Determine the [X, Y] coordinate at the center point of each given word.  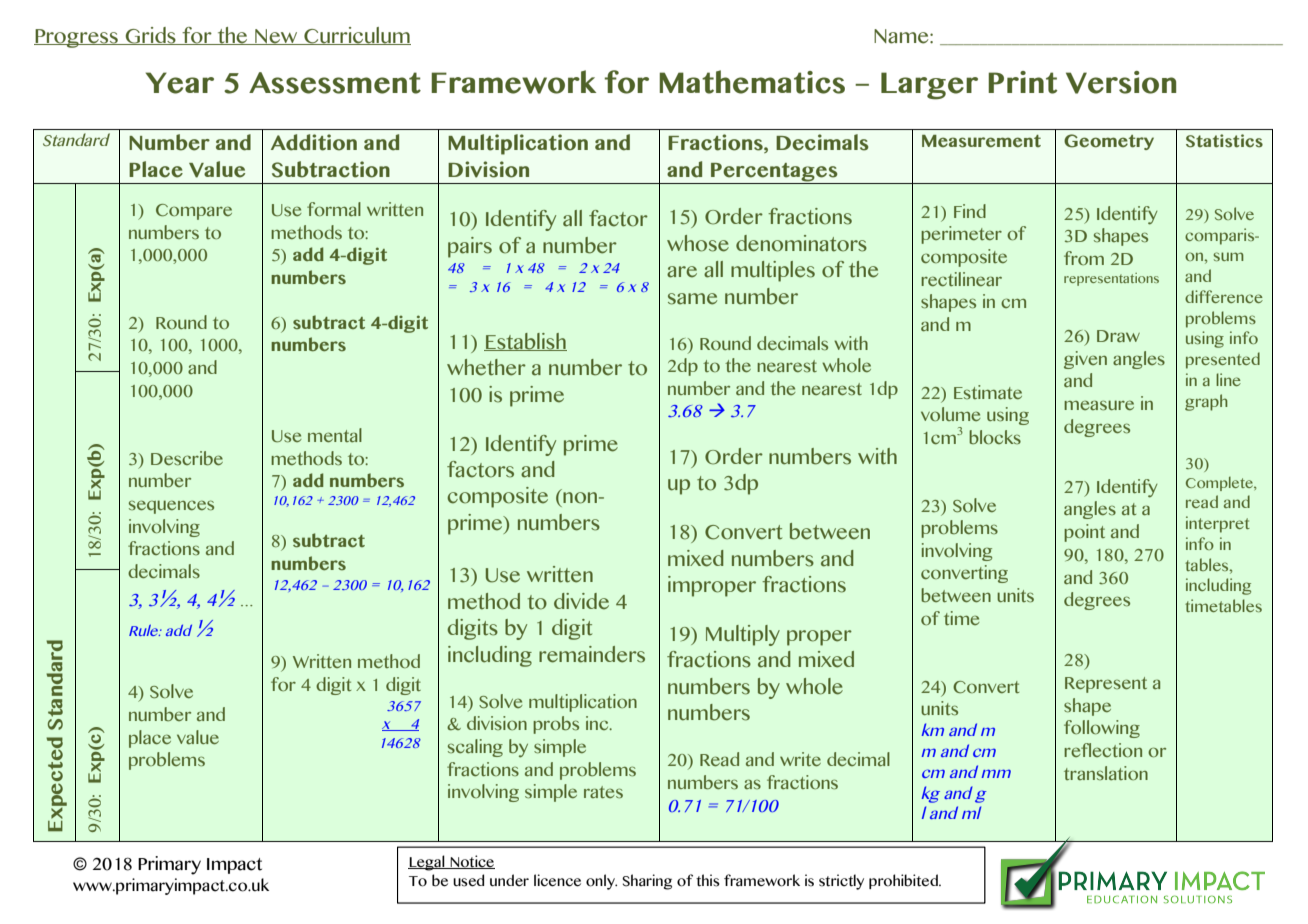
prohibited [904, 881]
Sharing [647, 882]
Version [1121, 82]
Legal [427, 863]
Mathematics [752, 82]
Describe [187, 458]
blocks [995, 437]
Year [180, 83]
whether [486, 367]
